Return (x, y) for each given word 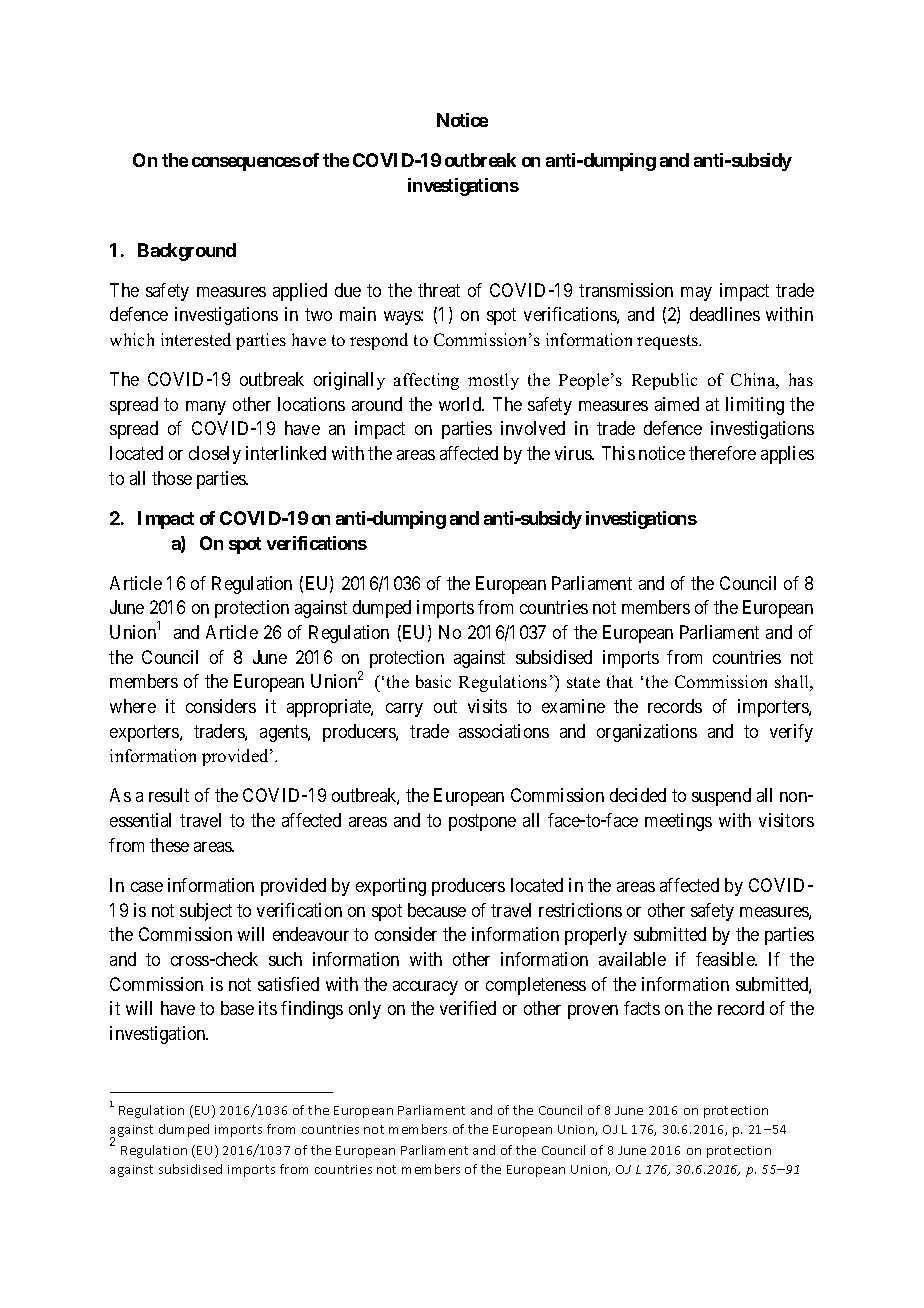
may (696, 294)
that (620, 681)
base (237, 1008)
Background (187, 252)
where (133, 706)
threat (439, 290)
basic (433, 681)
